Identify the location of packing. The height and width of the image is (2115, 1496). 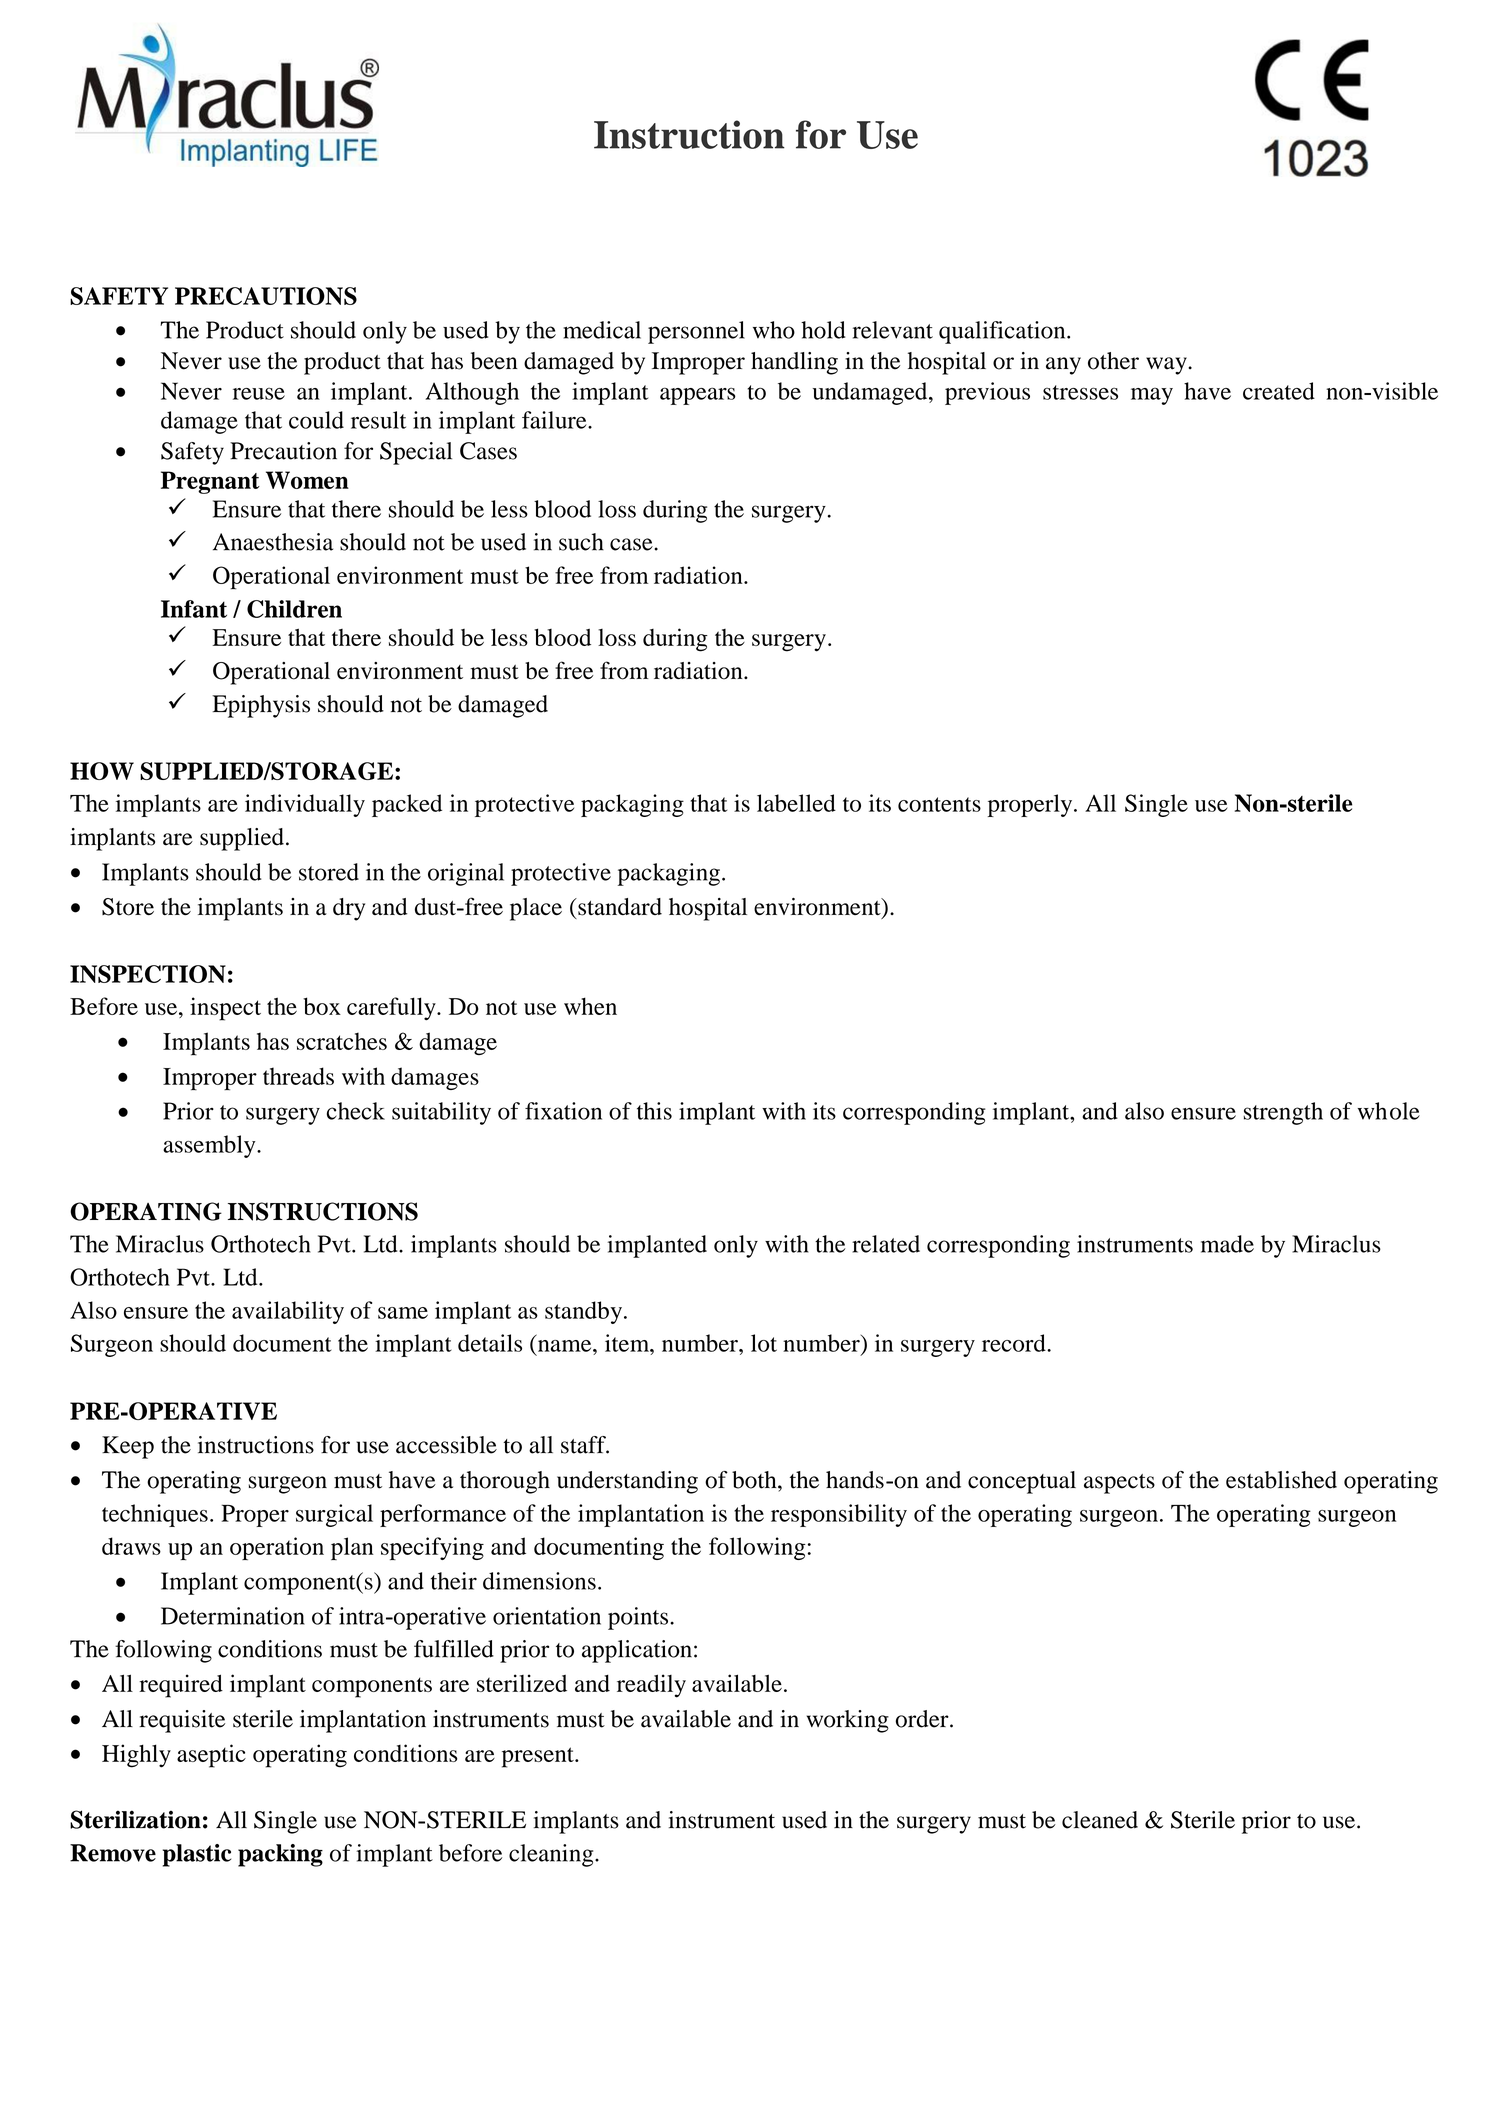
(280, 1855).
